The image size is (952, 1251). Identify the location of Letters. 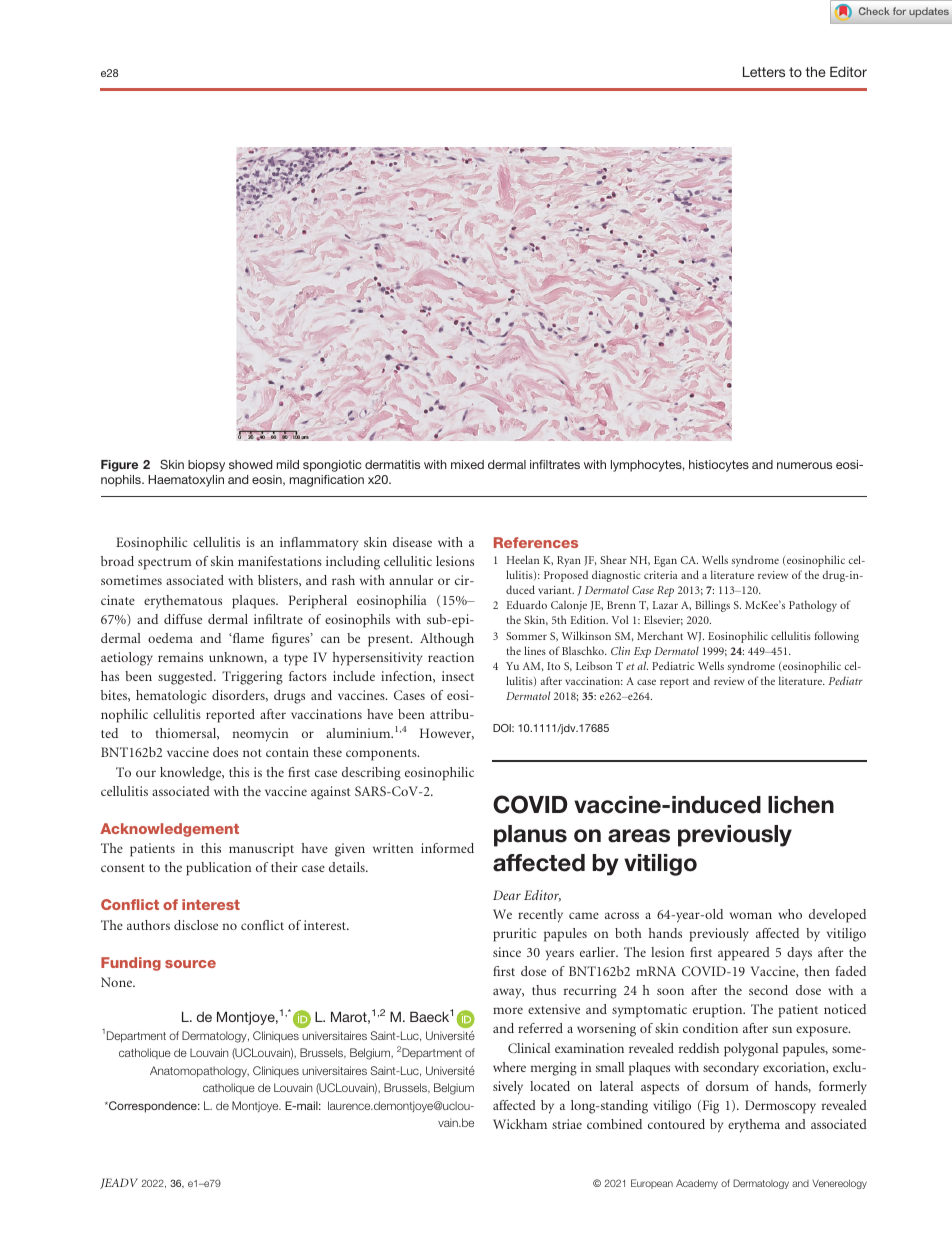
(764, 71).
